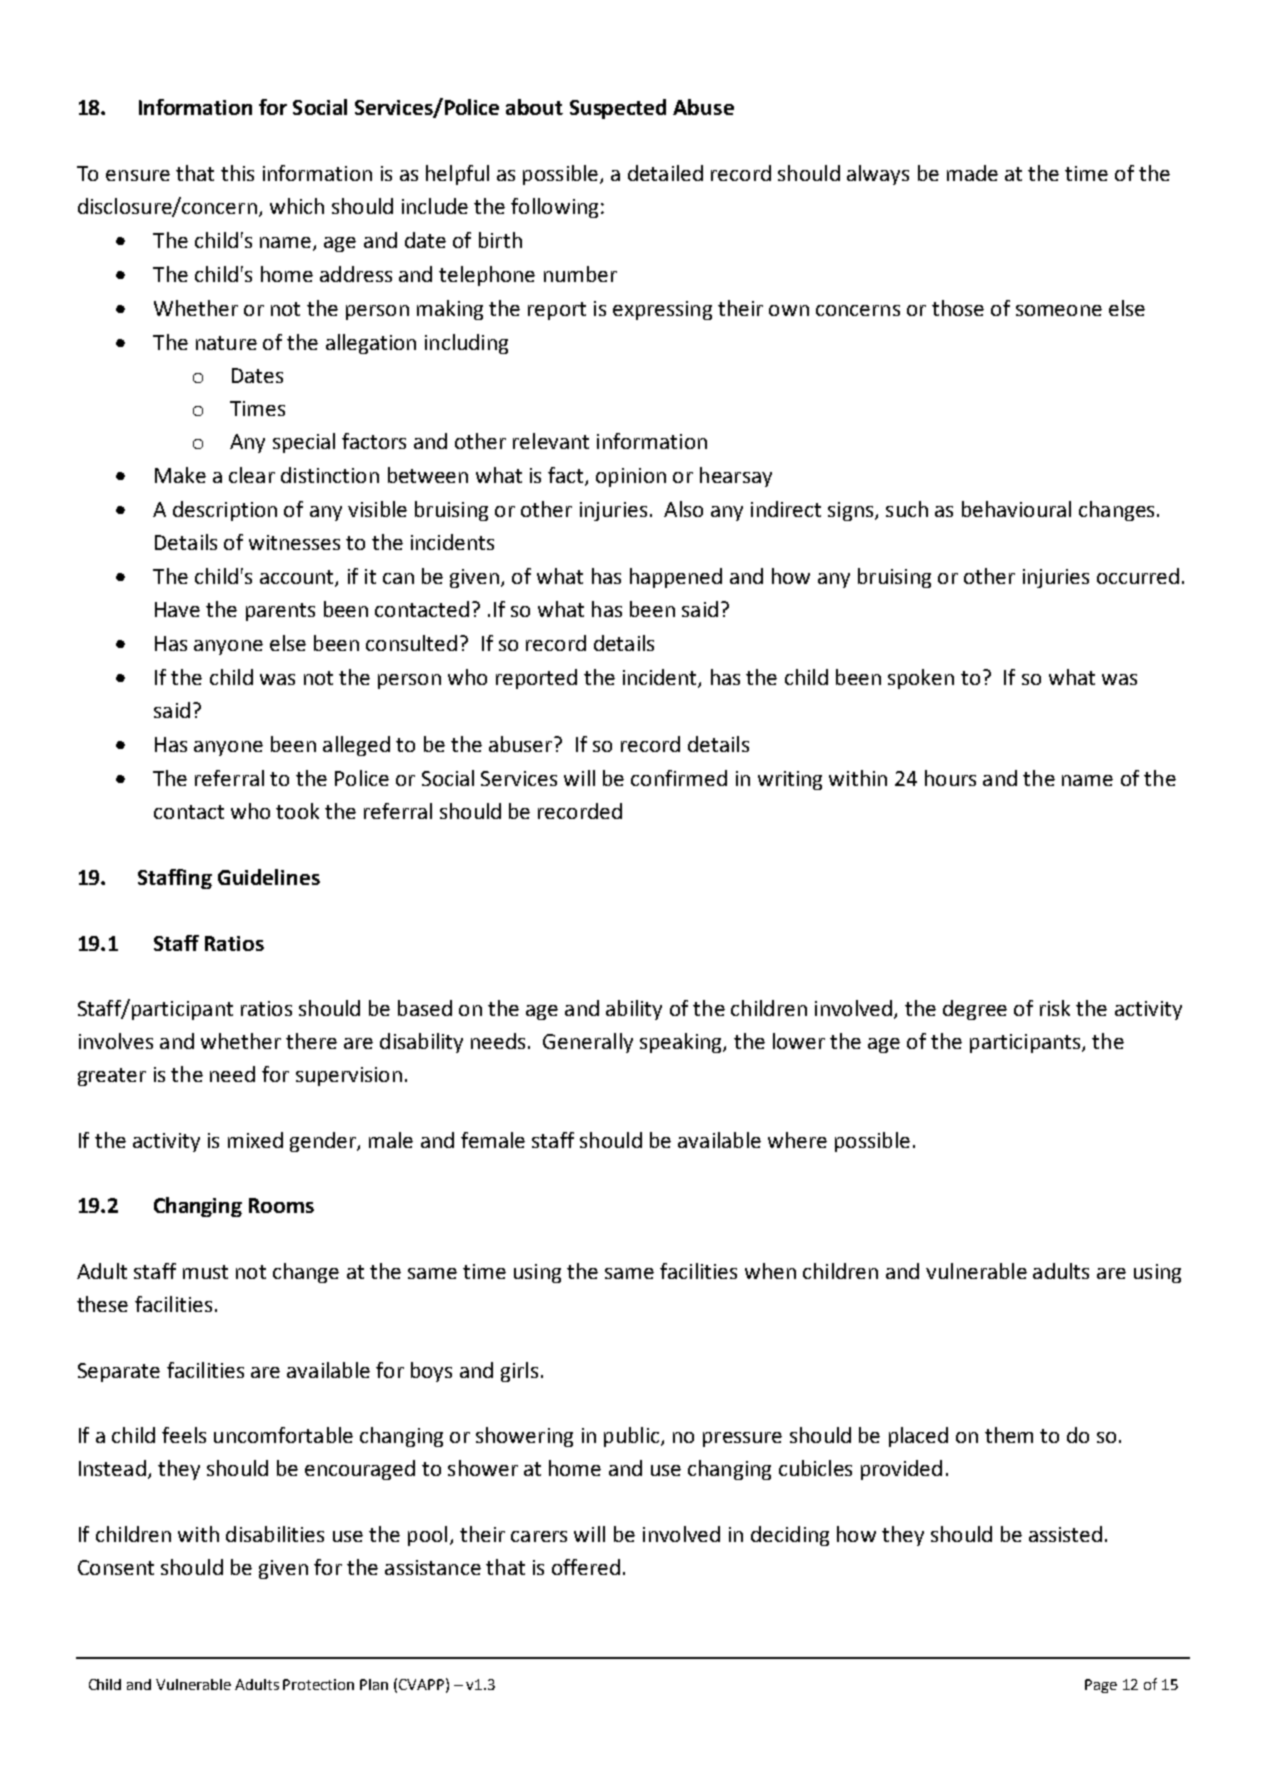 Image resolution: width=1266 pixels, height=1791 pixels. I want to click on detailed, so click(665, 173).
